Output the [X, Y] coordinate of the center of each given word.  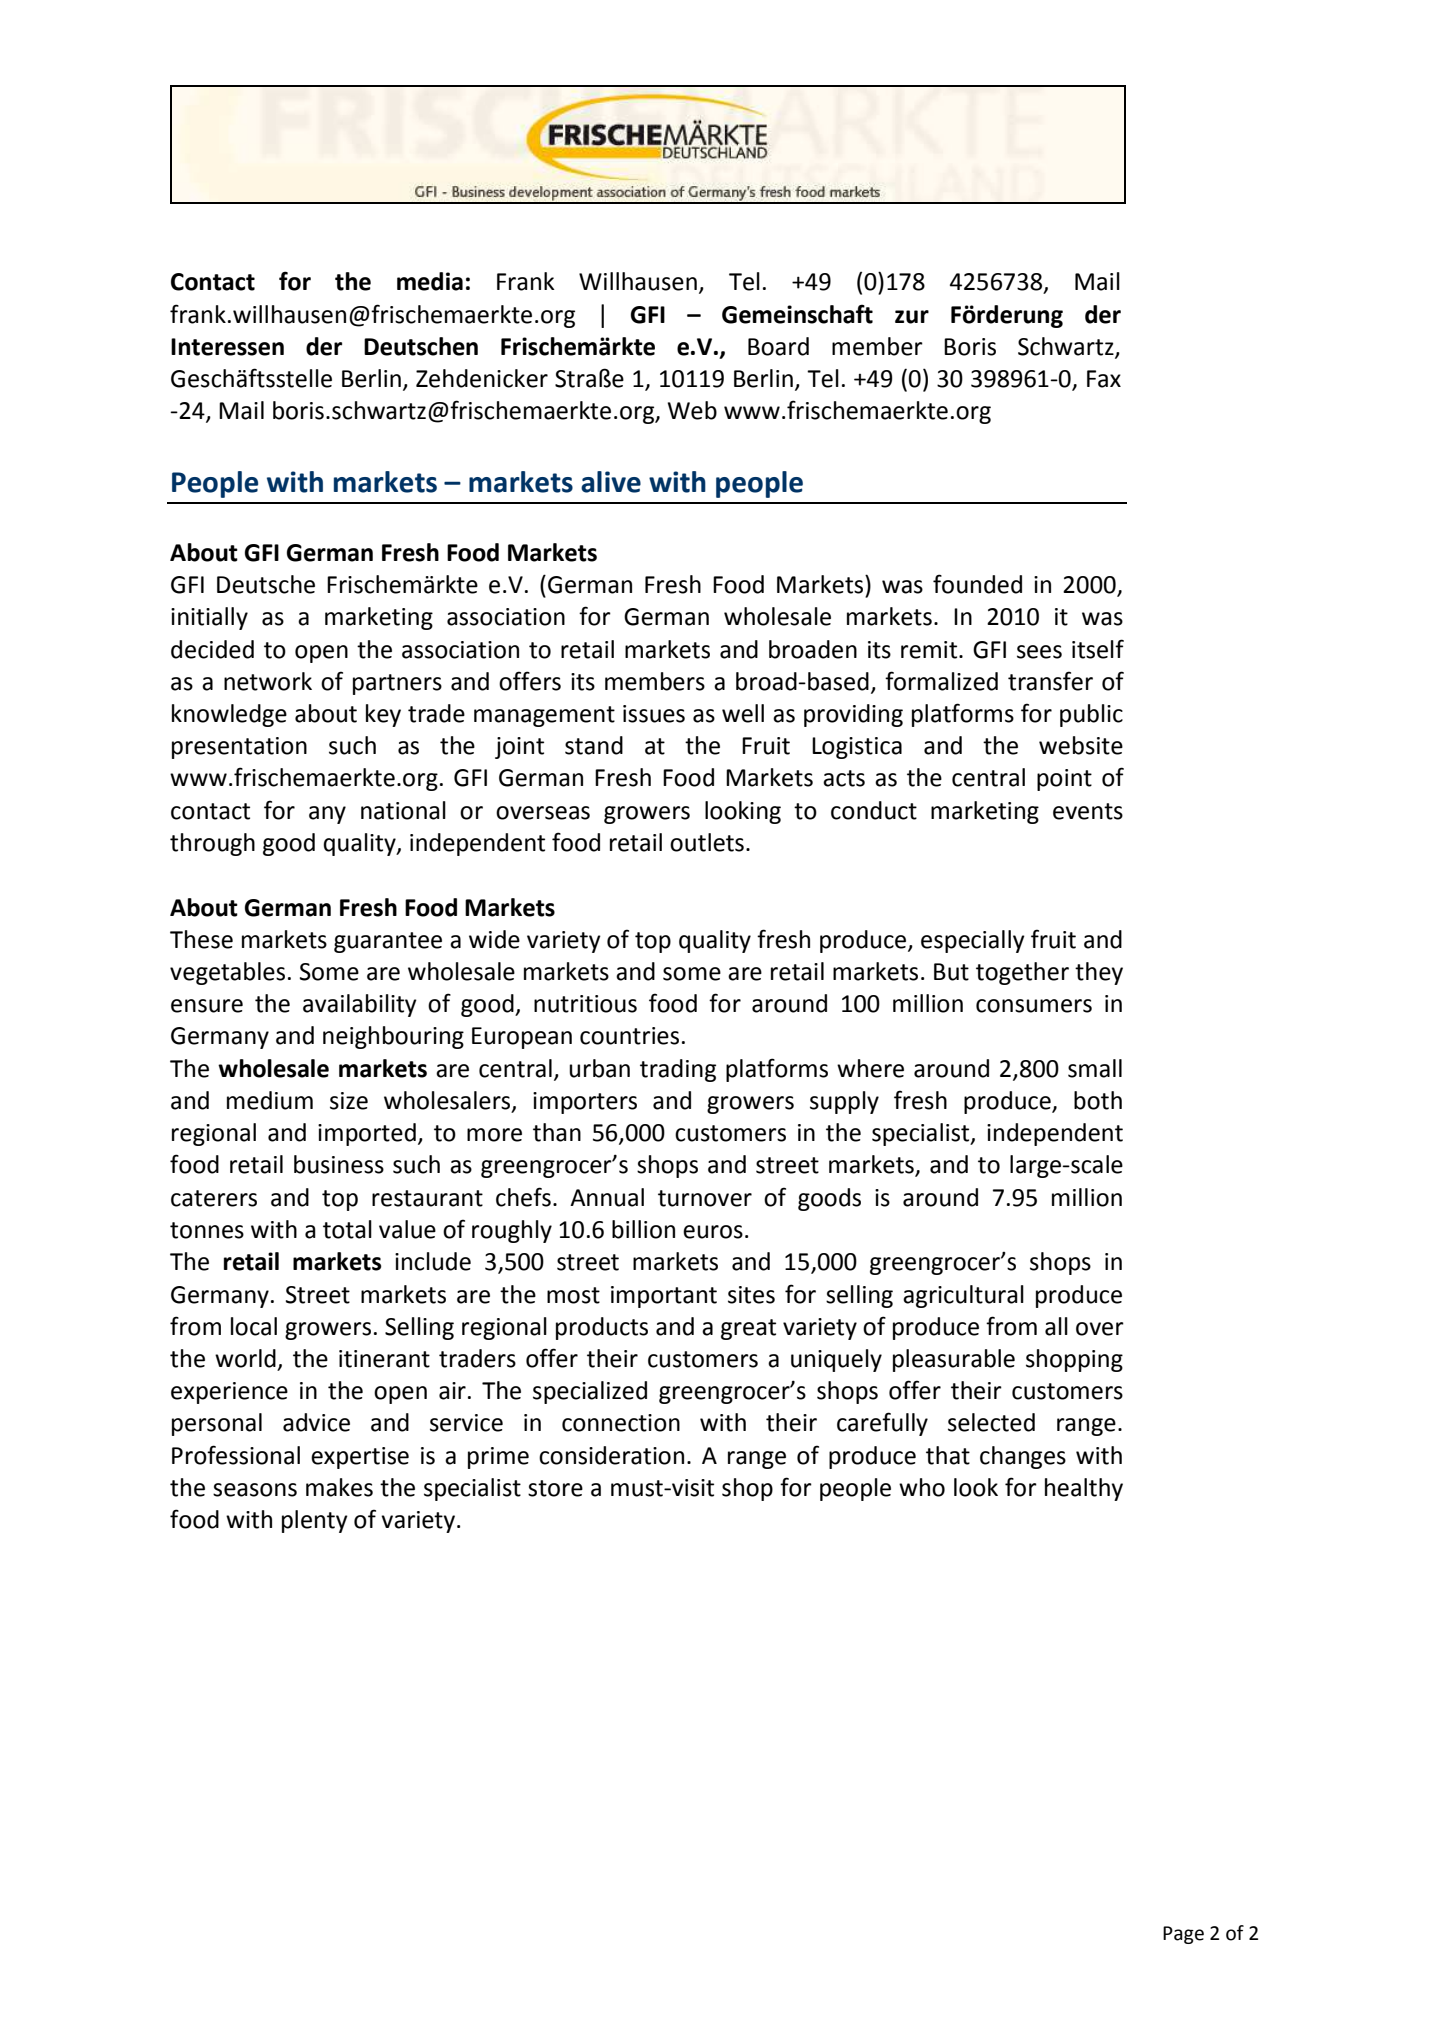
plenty [315, 1521]
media [430, 281]
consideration [611, 1455]
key [383, 715]
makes [339, 1487]
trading [678, 1070]
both [1098, 1100]
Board [778, 346]
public [1091, 715]
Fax [1104, 379]
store [555, 1488]
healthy [1084, 1489]
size [349, 1101]
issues [654, 714]
